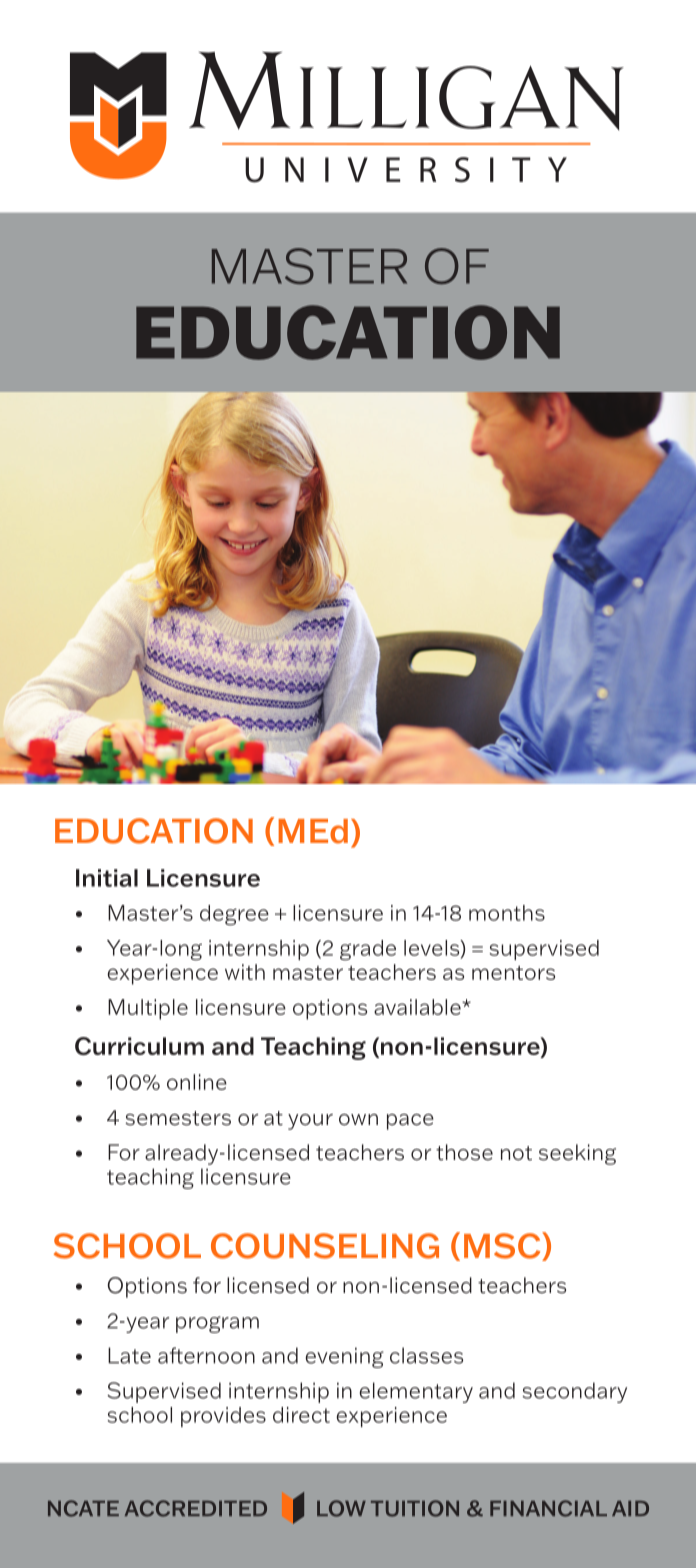 This screenshot has width=696, height=1568. Describe the element at coordinates (341, 1508) in the screenshot. I see `LOW` at that location.
